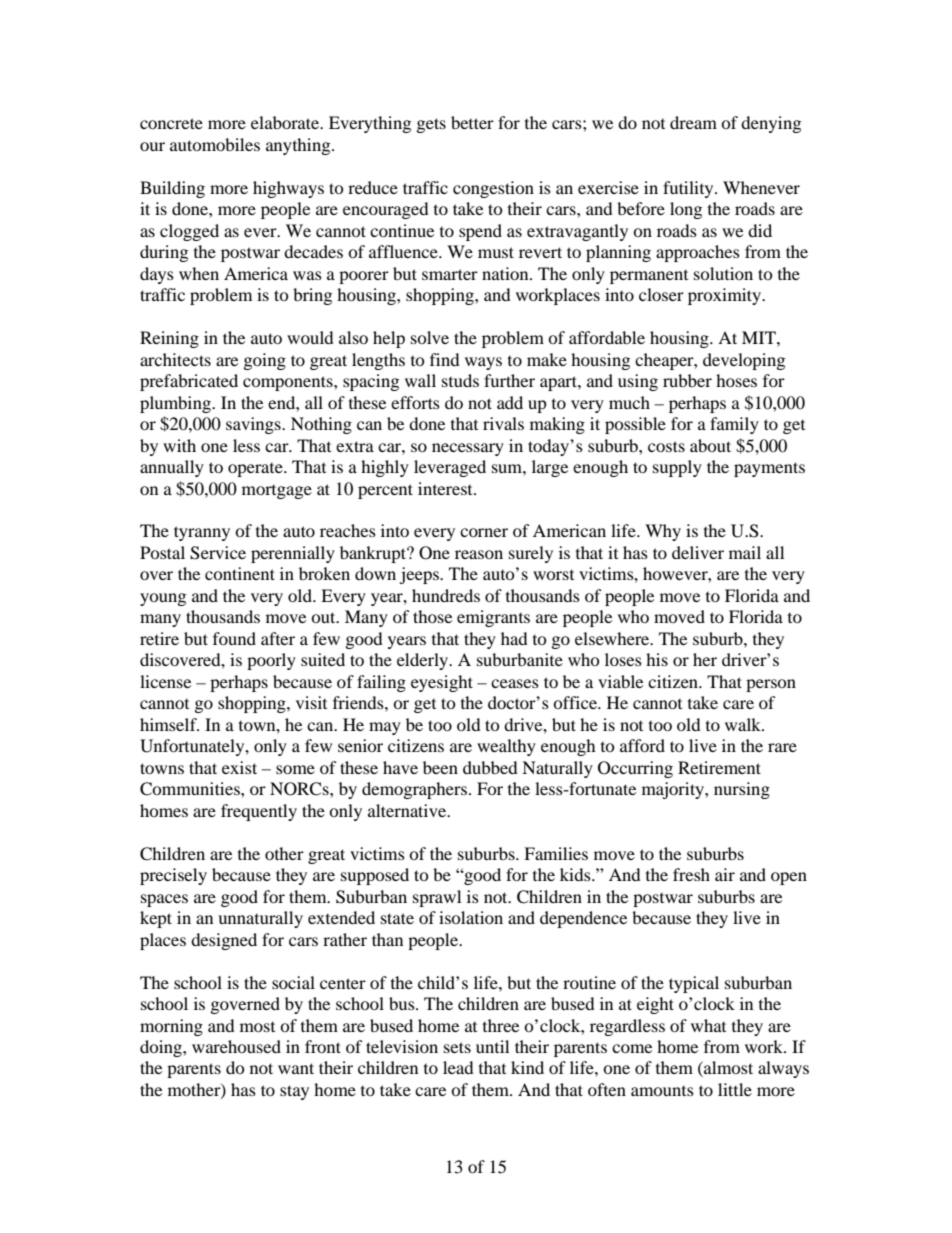 The height and width of the screenshot is (1233, 952). What do you see at coordinates (256, 470) in the screenshot?
I see `operate` at bounding box center [256, 470].
